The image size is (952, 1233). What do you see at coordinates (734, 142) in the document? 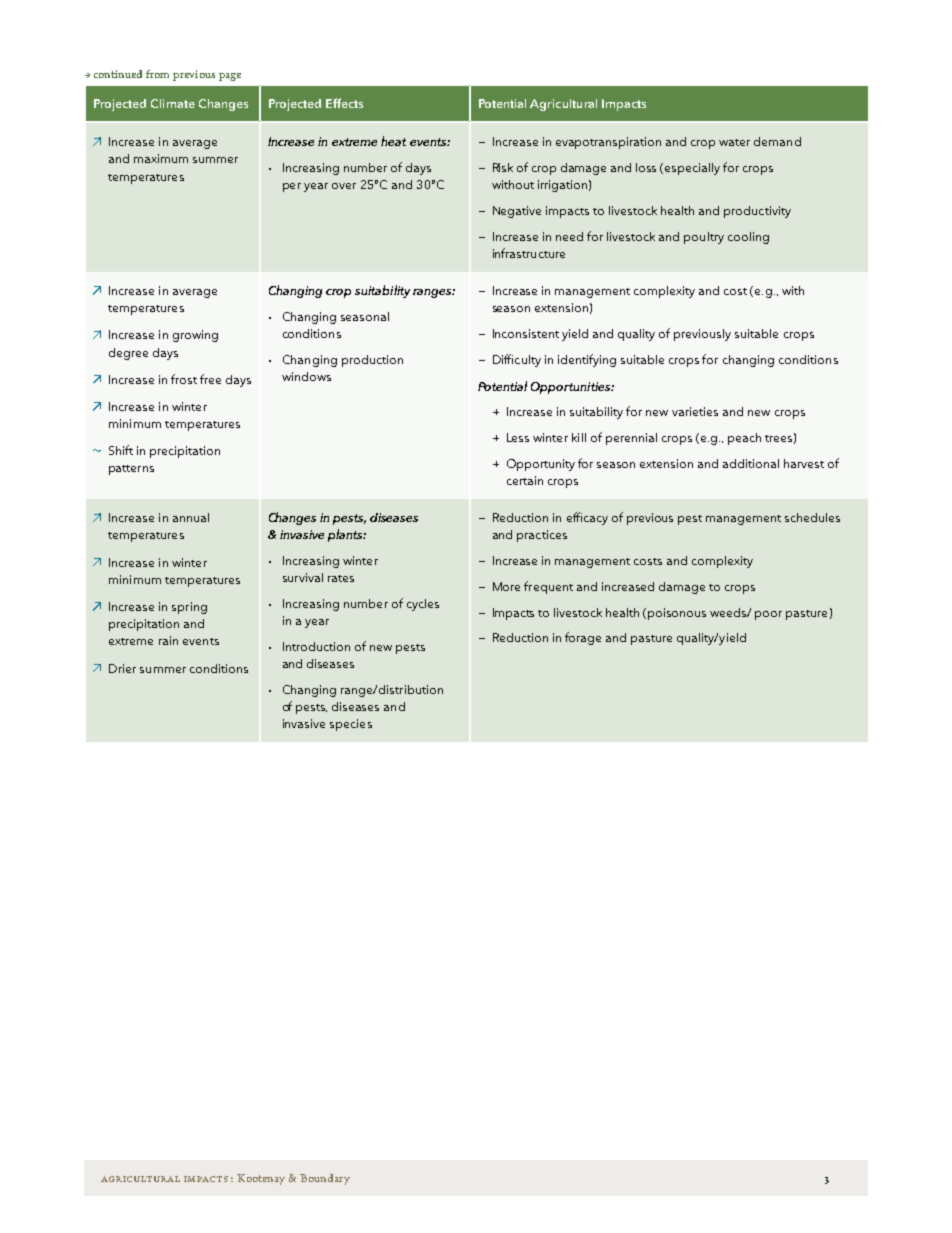
I see `water` at bounding box center [734, 142].
